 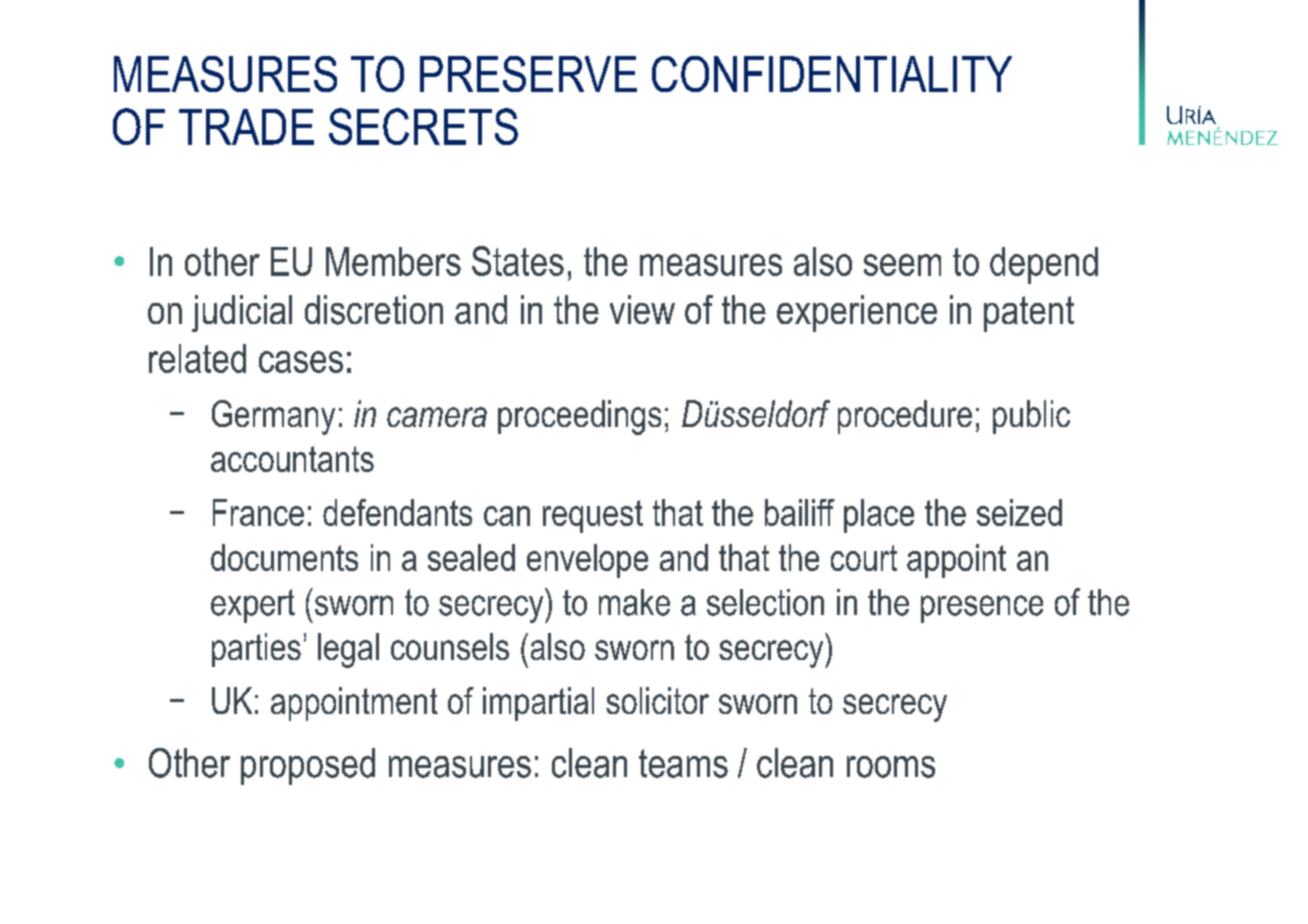 I want to click on PRESERVE, so click(x=528, y=74).
